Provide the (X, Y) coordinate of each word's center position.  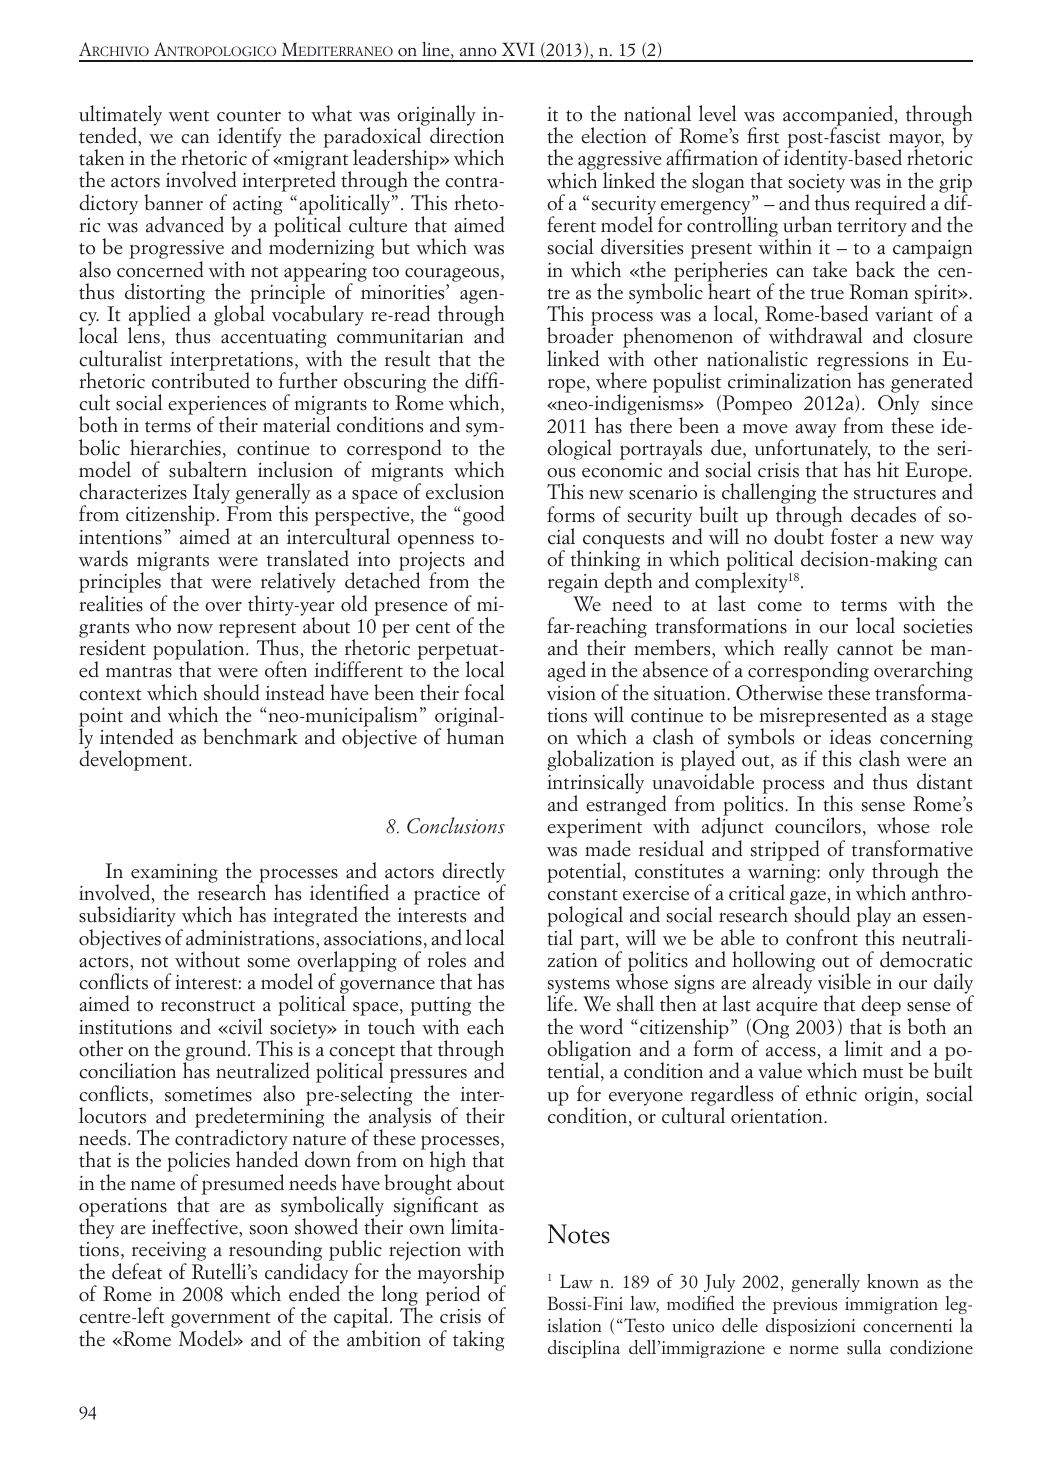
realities (111, 603)
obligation (589, 1051)
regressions (862, 362)
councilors (818, 825)
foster (854, 536)
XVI (518, 49)
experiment (594, 830)
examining (174, 874)
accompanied (839, 116)
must (883, 1073)
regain (573, 583)
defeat (137, 1271)
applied (159, 317)
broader (580, 335)
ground (216, 1052)
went (189, 116)
